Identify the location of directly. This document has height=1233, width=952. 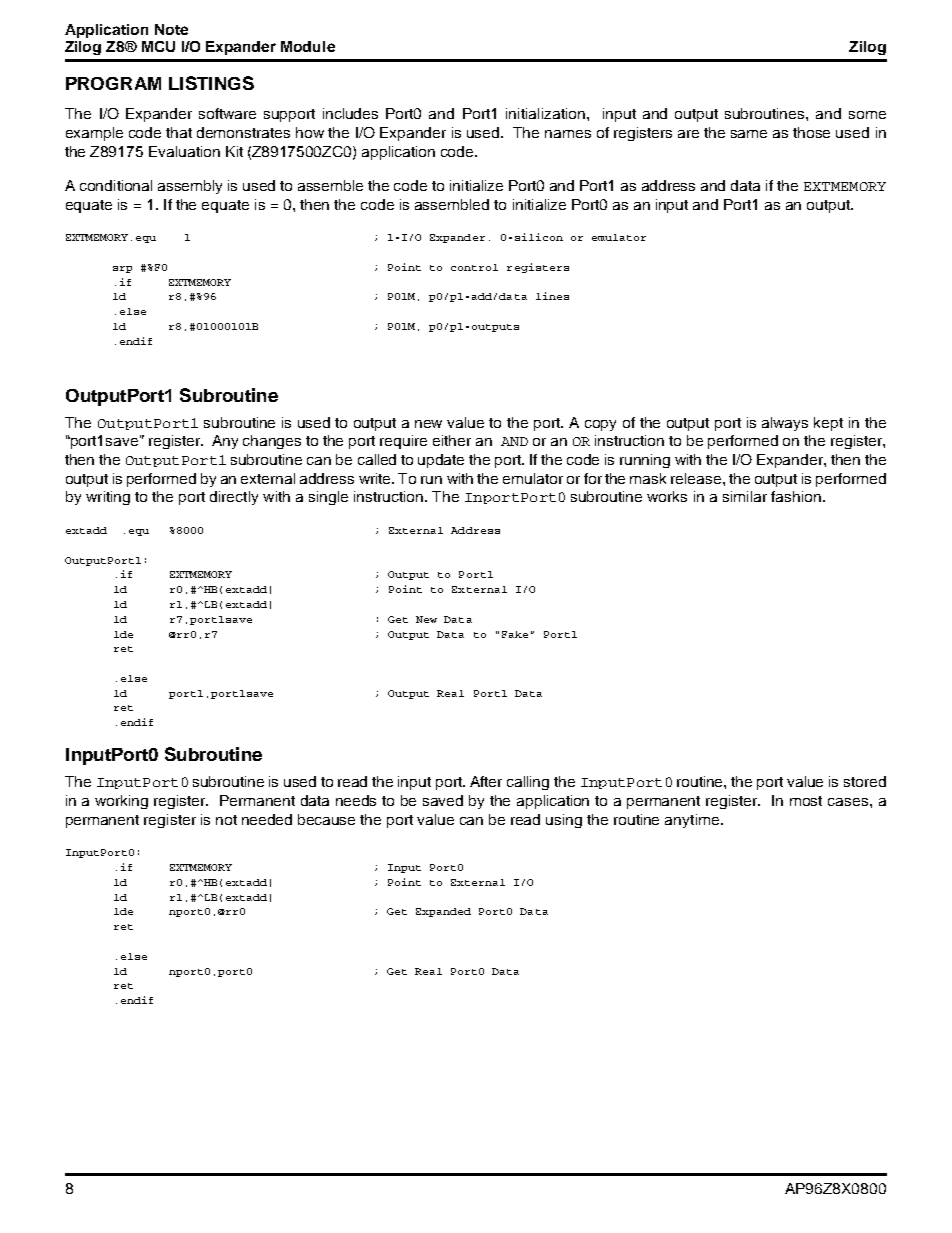
(234, 498).
